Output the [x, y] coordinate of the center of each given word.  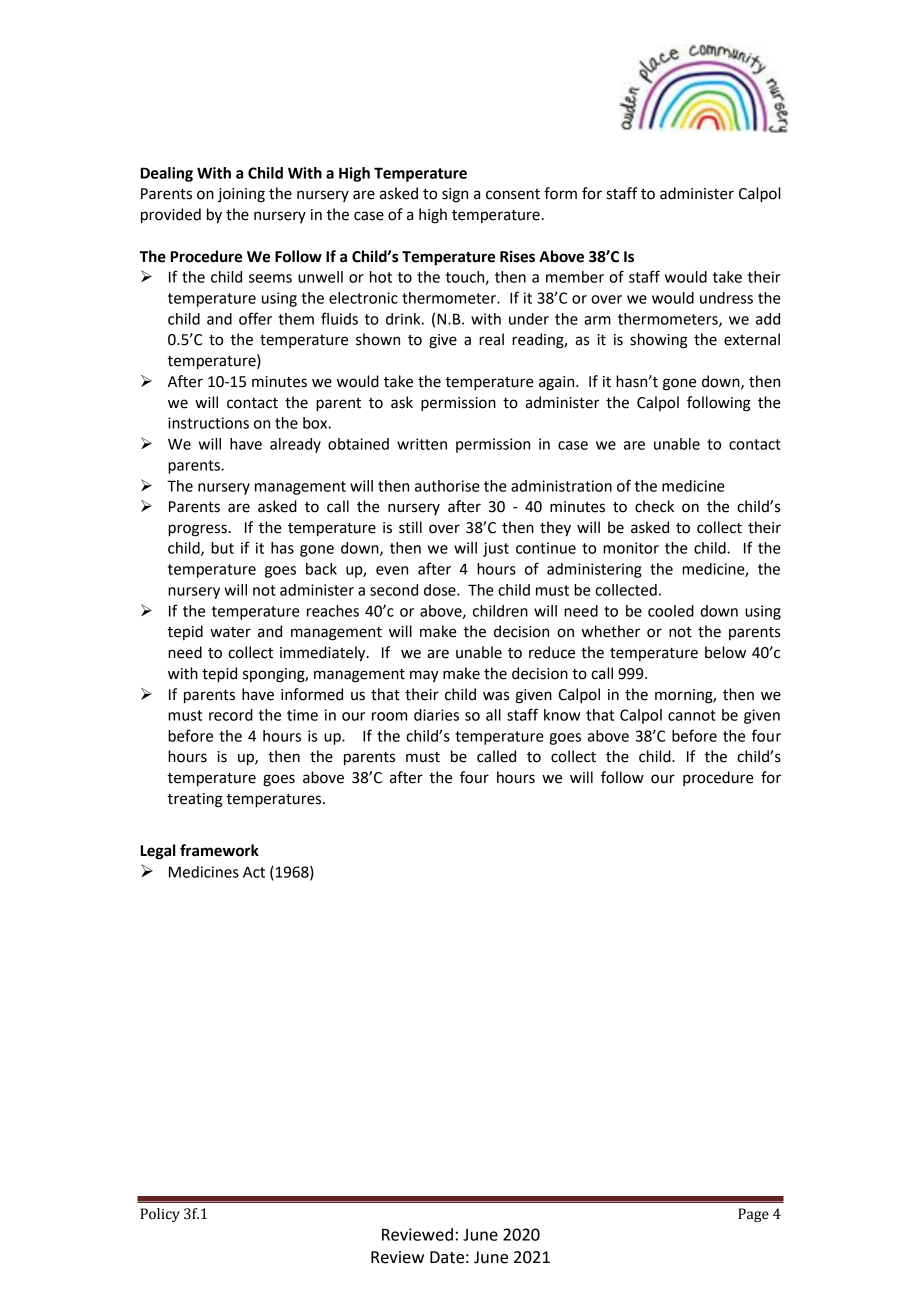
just [496, 549]
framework [219, 850]
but [222, 548]
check [654, 506]
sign [455, 195]
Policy [160, 1215]
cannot [692, 715]
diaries [436, 715]
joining [241, 195]
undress [726, 298]
